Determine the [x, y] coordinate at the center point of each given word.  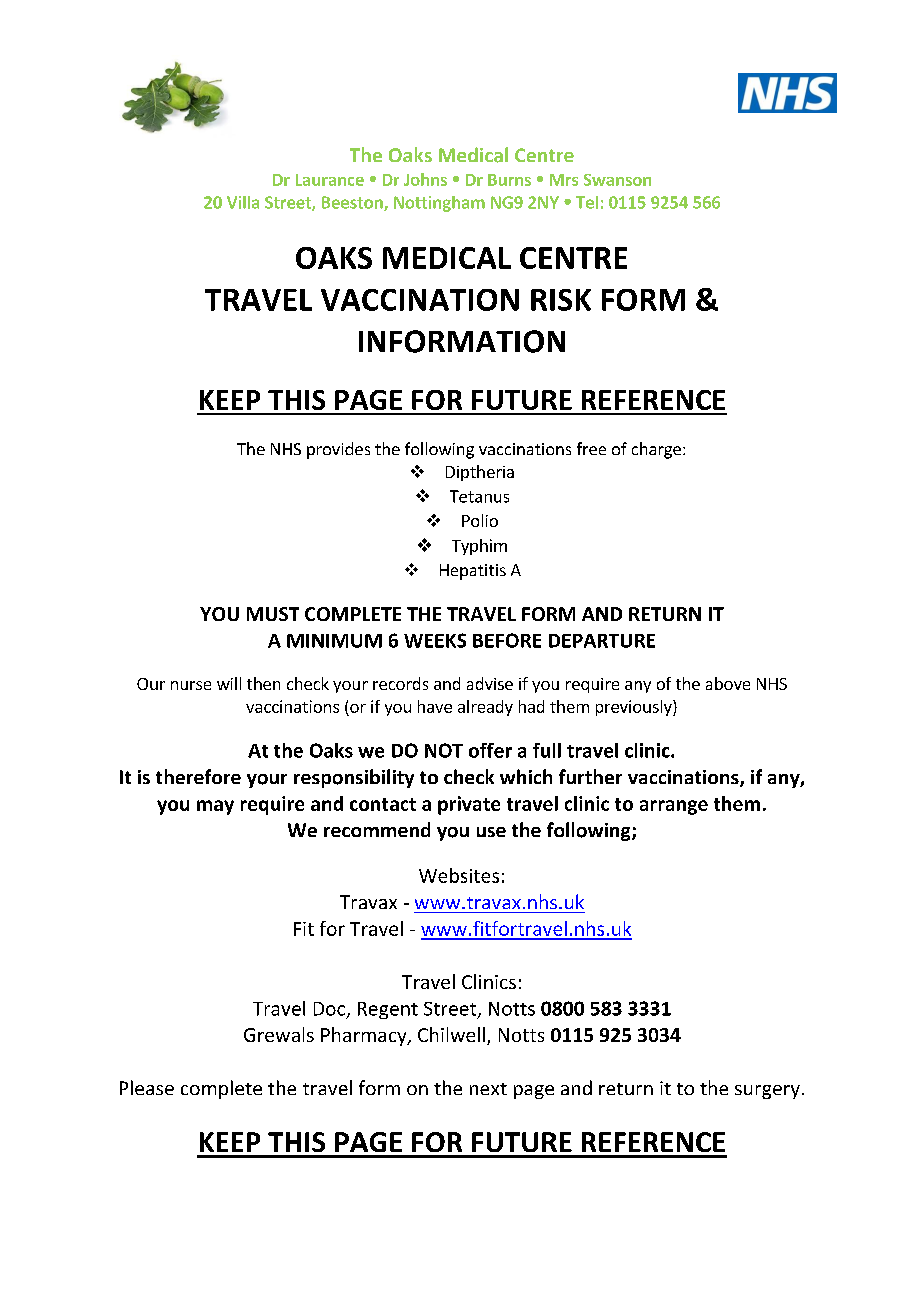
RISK [561, 300]
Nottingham [439, 204]
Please [147, 1087]
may [215, 807]
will [229, 683]
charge [656, 450]
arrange [674, 807]
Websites [459, 875]
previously [635, 708]
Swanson [617, 180]
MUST [273, 614]
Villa [243, 202]
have [435, 706]
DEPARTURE [602, 641]
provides [338, 450]
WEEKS [435, 640]
